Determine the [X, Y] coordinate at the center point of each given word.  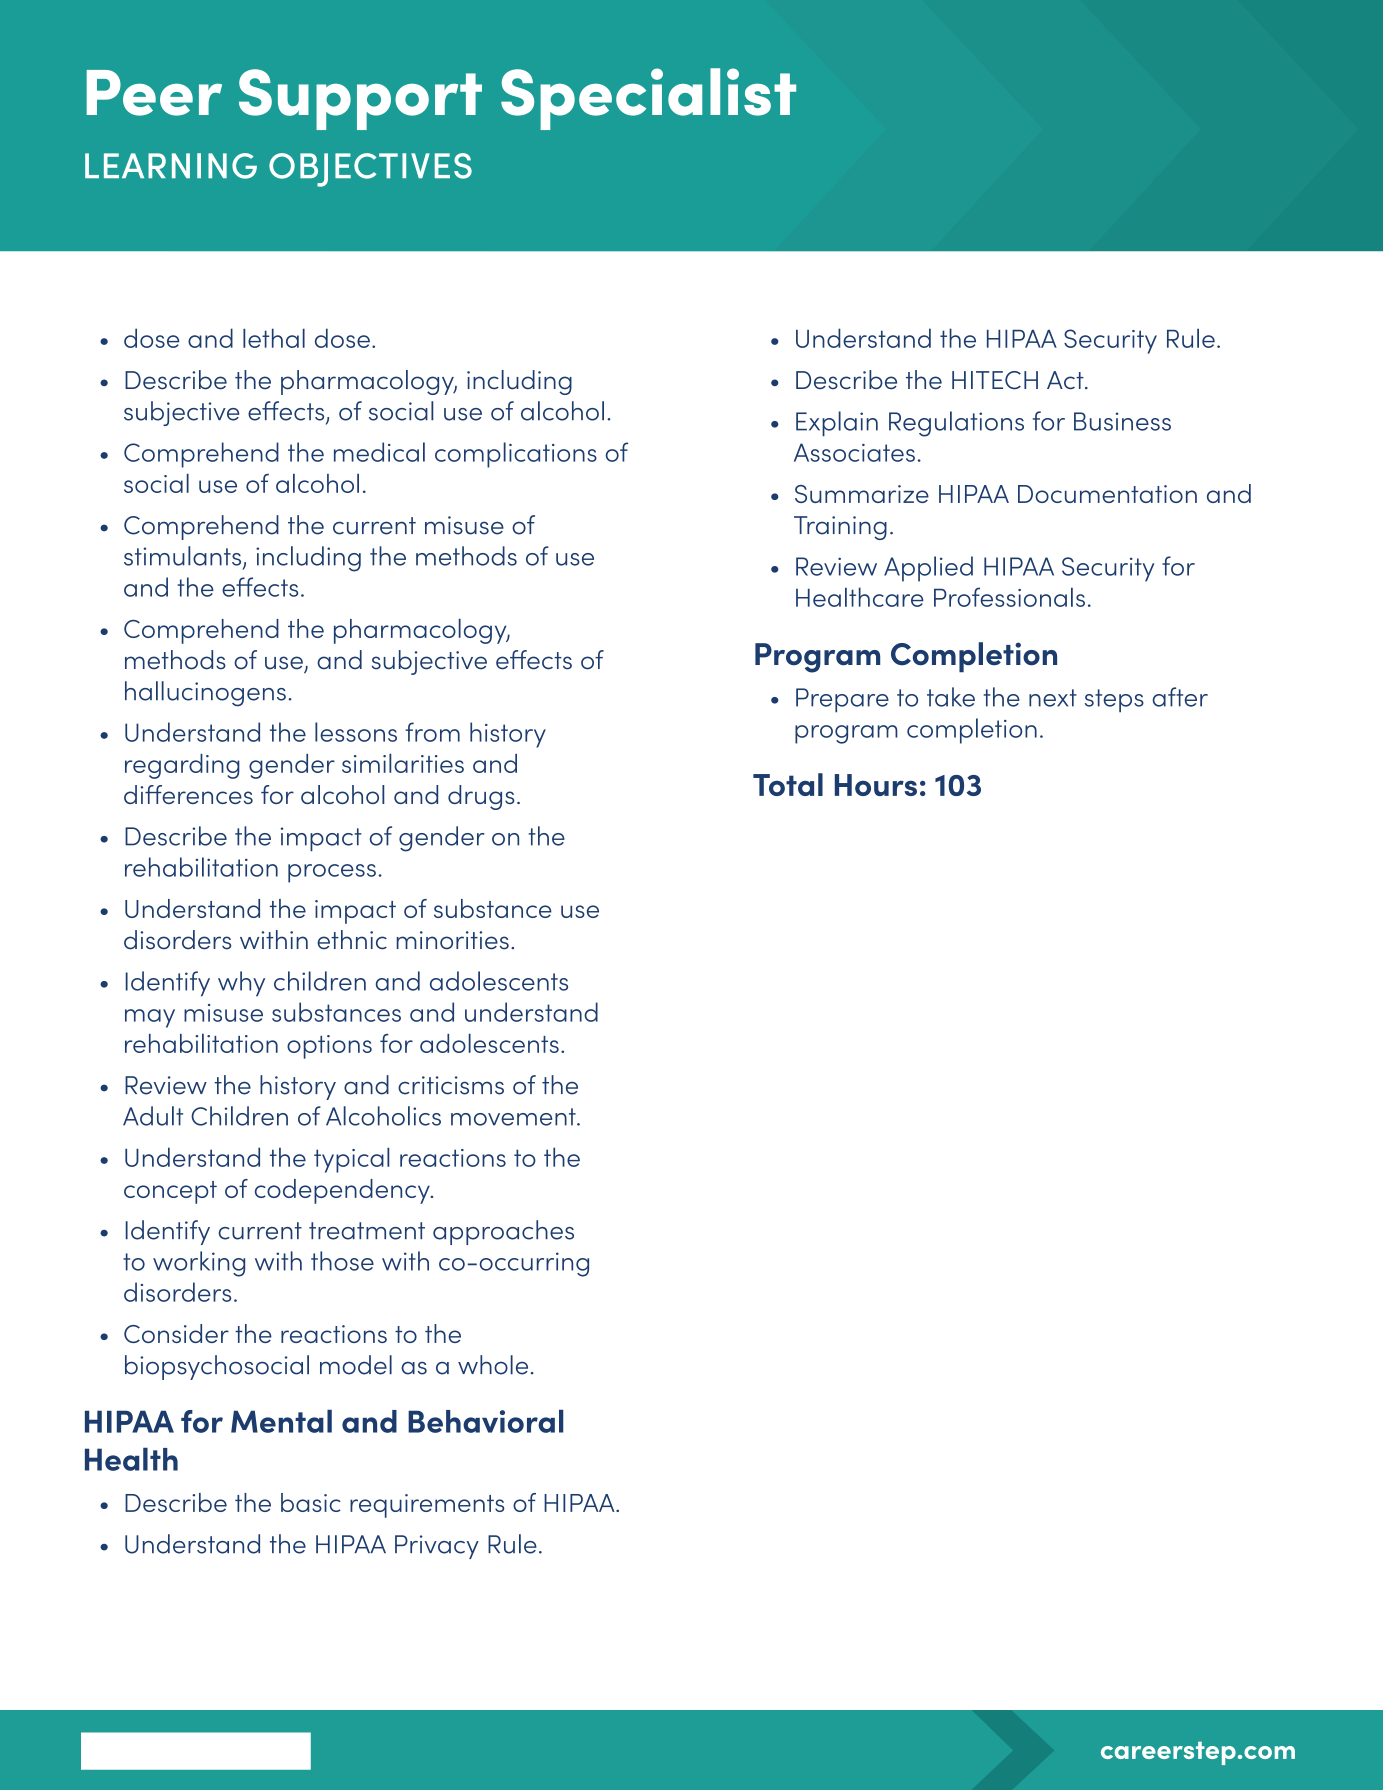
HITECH [995, 380]
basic [311, 1502]
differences [188, 794]
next [1053, 698]
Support [360, 99]
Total [788, 784]
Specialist [648, 99]
